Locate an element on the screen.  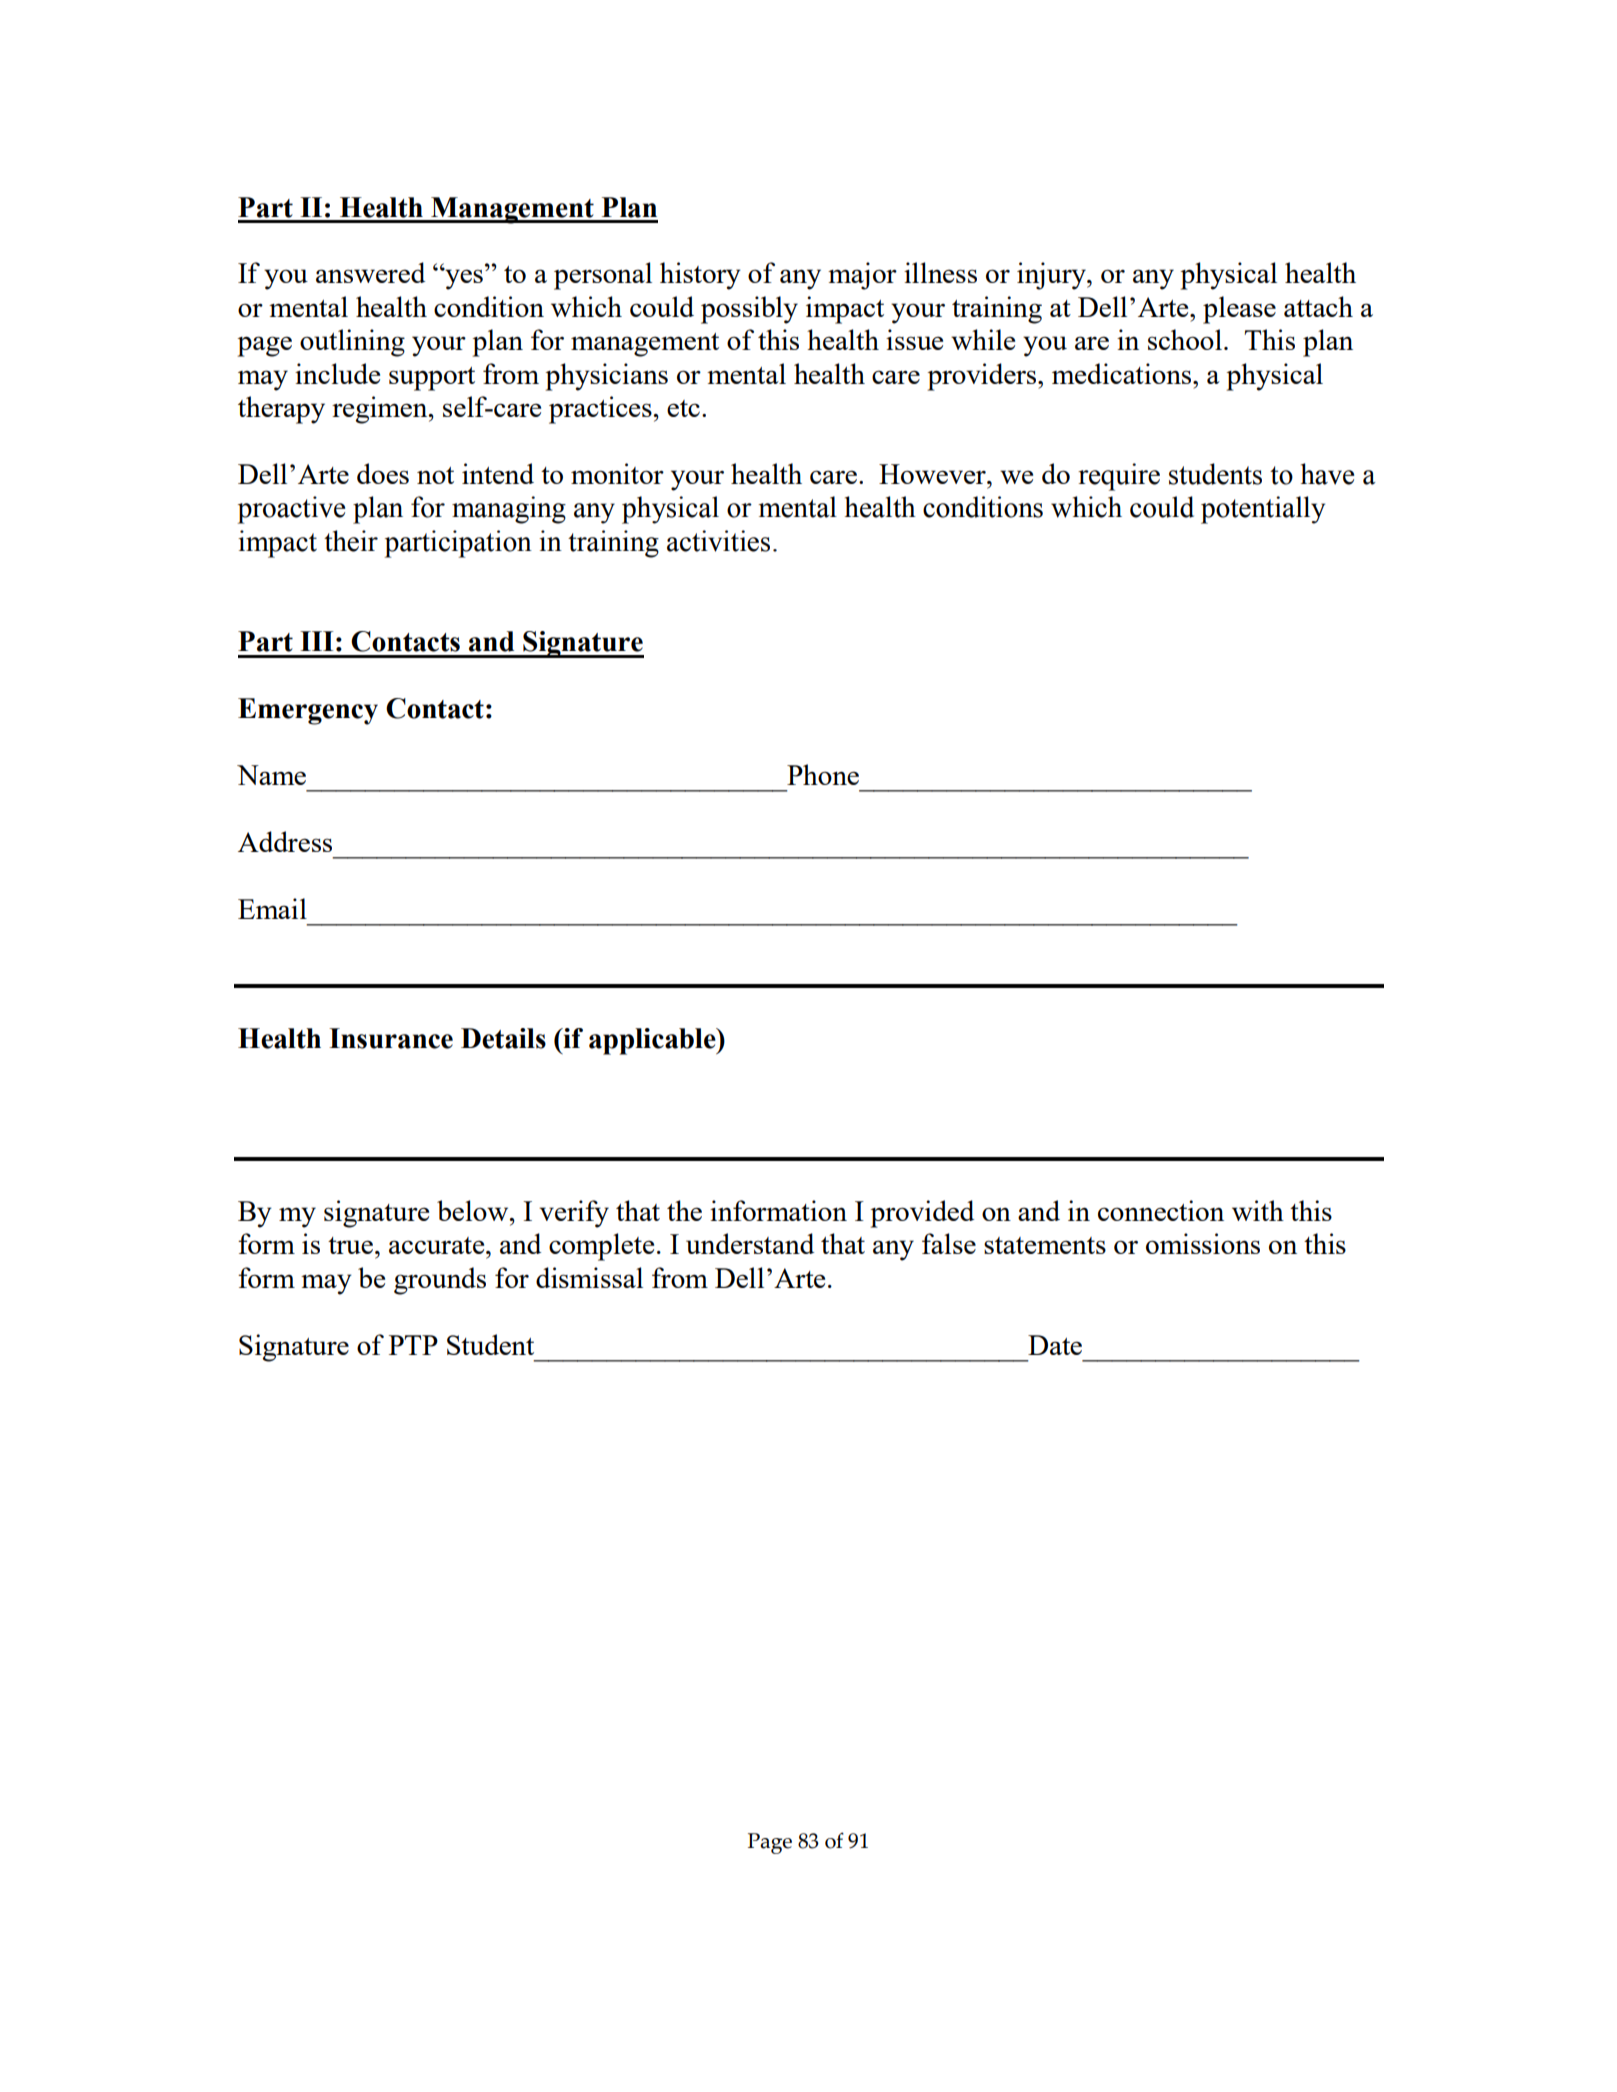
outlining is located at coordinates (352, 343).
